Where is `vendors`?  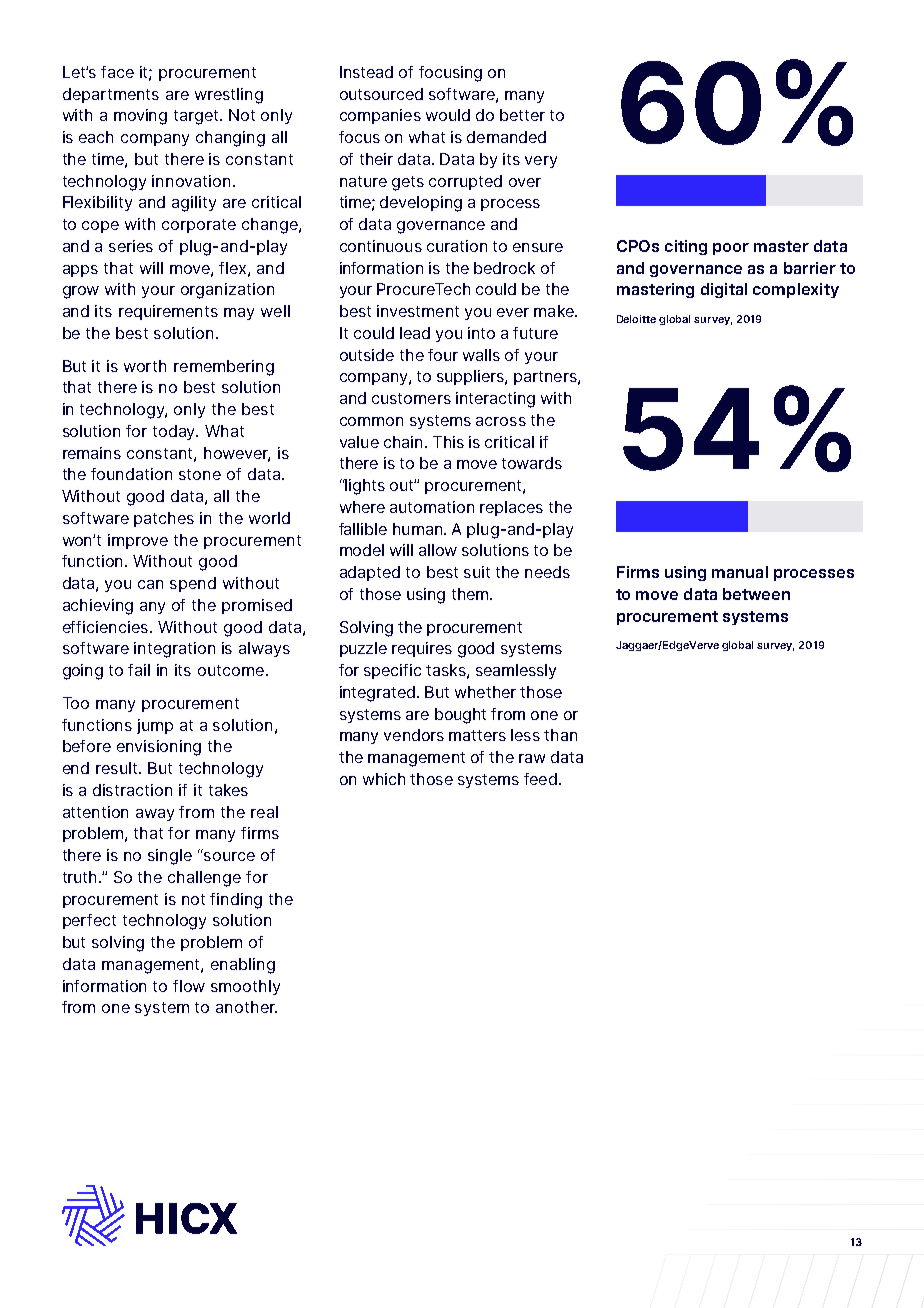 vendors is located at coordinates (414, 735).
